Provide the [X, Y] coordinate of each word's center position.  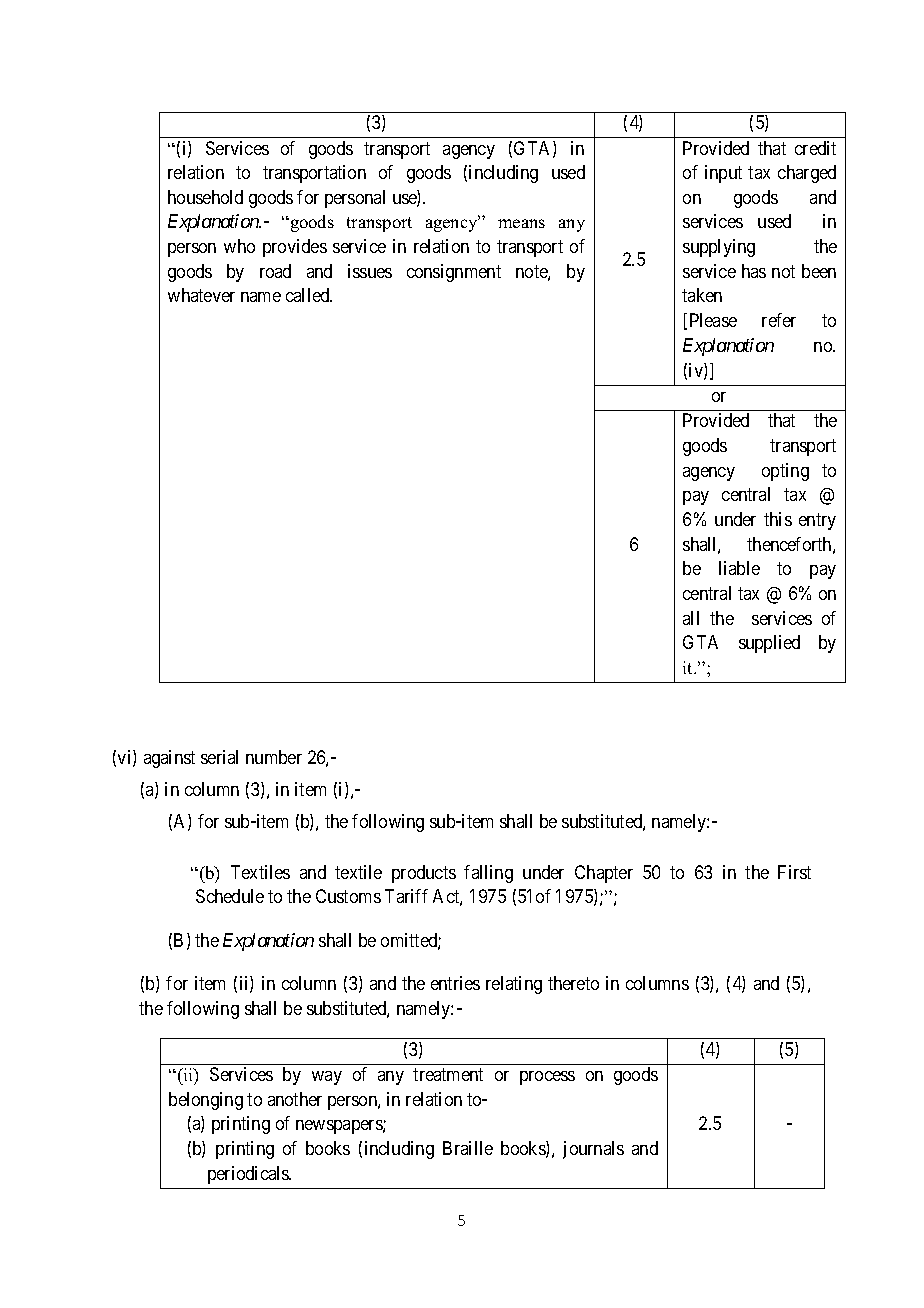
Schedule [230, 896]
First [794, 872]
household [205, 197]
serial [219, 757]
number [274, 757]
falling [488, 874]
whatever [201, 295]
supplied [769, 644]
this [778, 519]
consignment [454, 273]
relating [514, 985]
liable [739, 568]
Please [713, 320]
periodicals [249, 1175]
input [723, 174]
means [521, 223]
